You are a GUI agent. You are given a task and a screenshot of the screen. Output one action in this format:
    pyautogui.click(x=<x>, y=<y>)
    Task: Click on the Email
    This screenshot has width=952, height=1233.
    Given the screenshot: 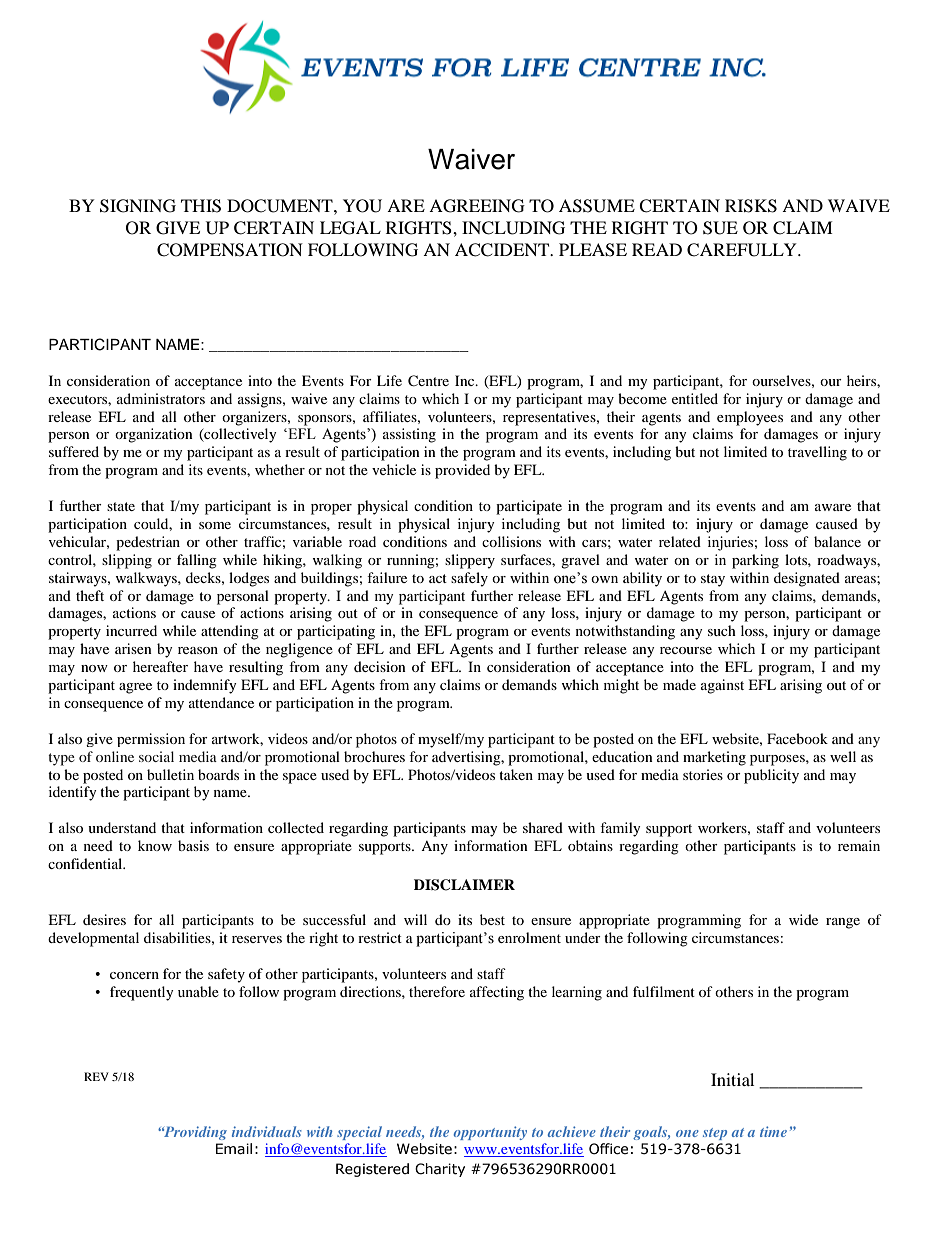 What is the action you would take?
    pyautogui.click(x=234, y=1149)
